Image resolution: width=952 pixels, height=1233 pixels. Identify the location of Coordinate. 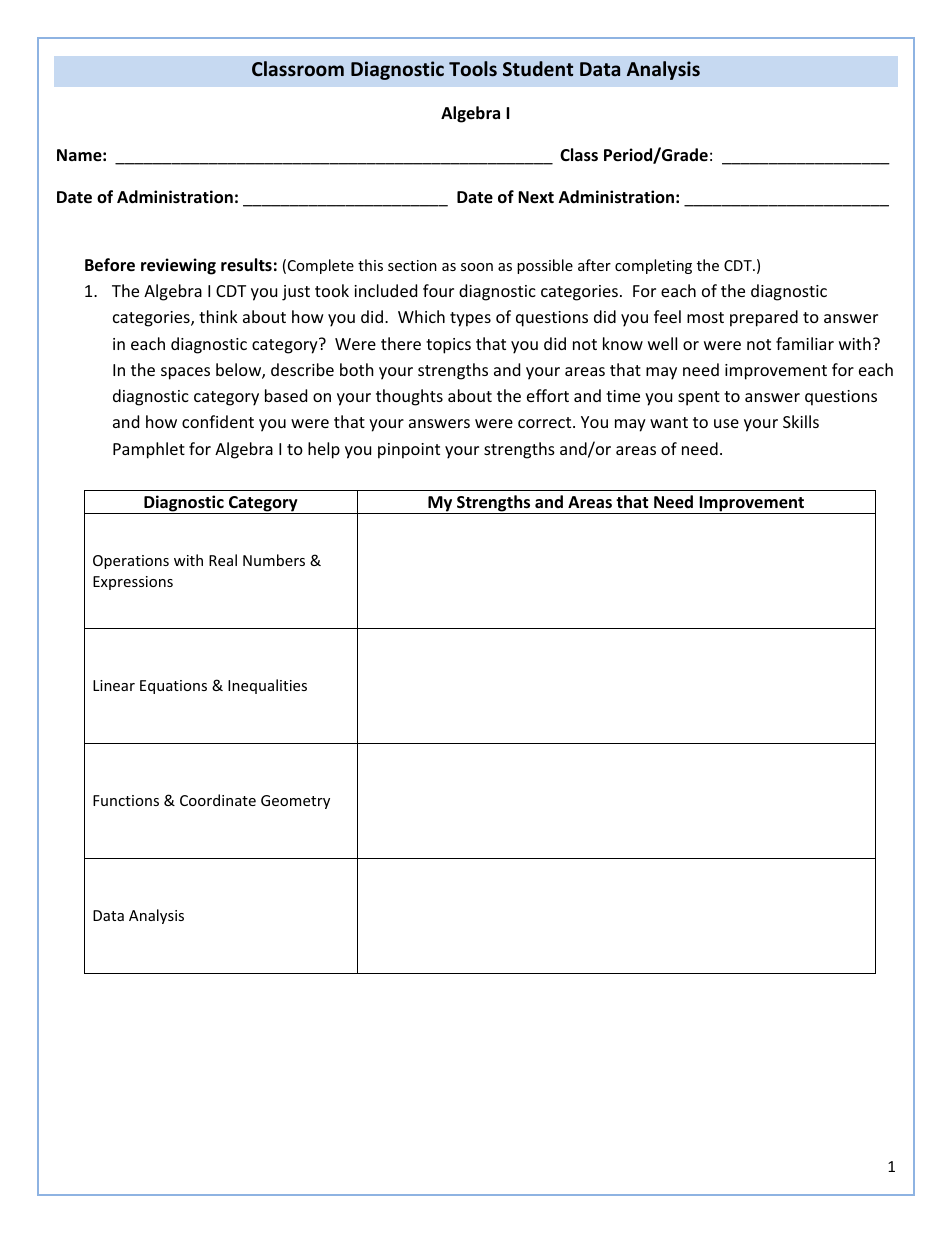
(218, 800).
